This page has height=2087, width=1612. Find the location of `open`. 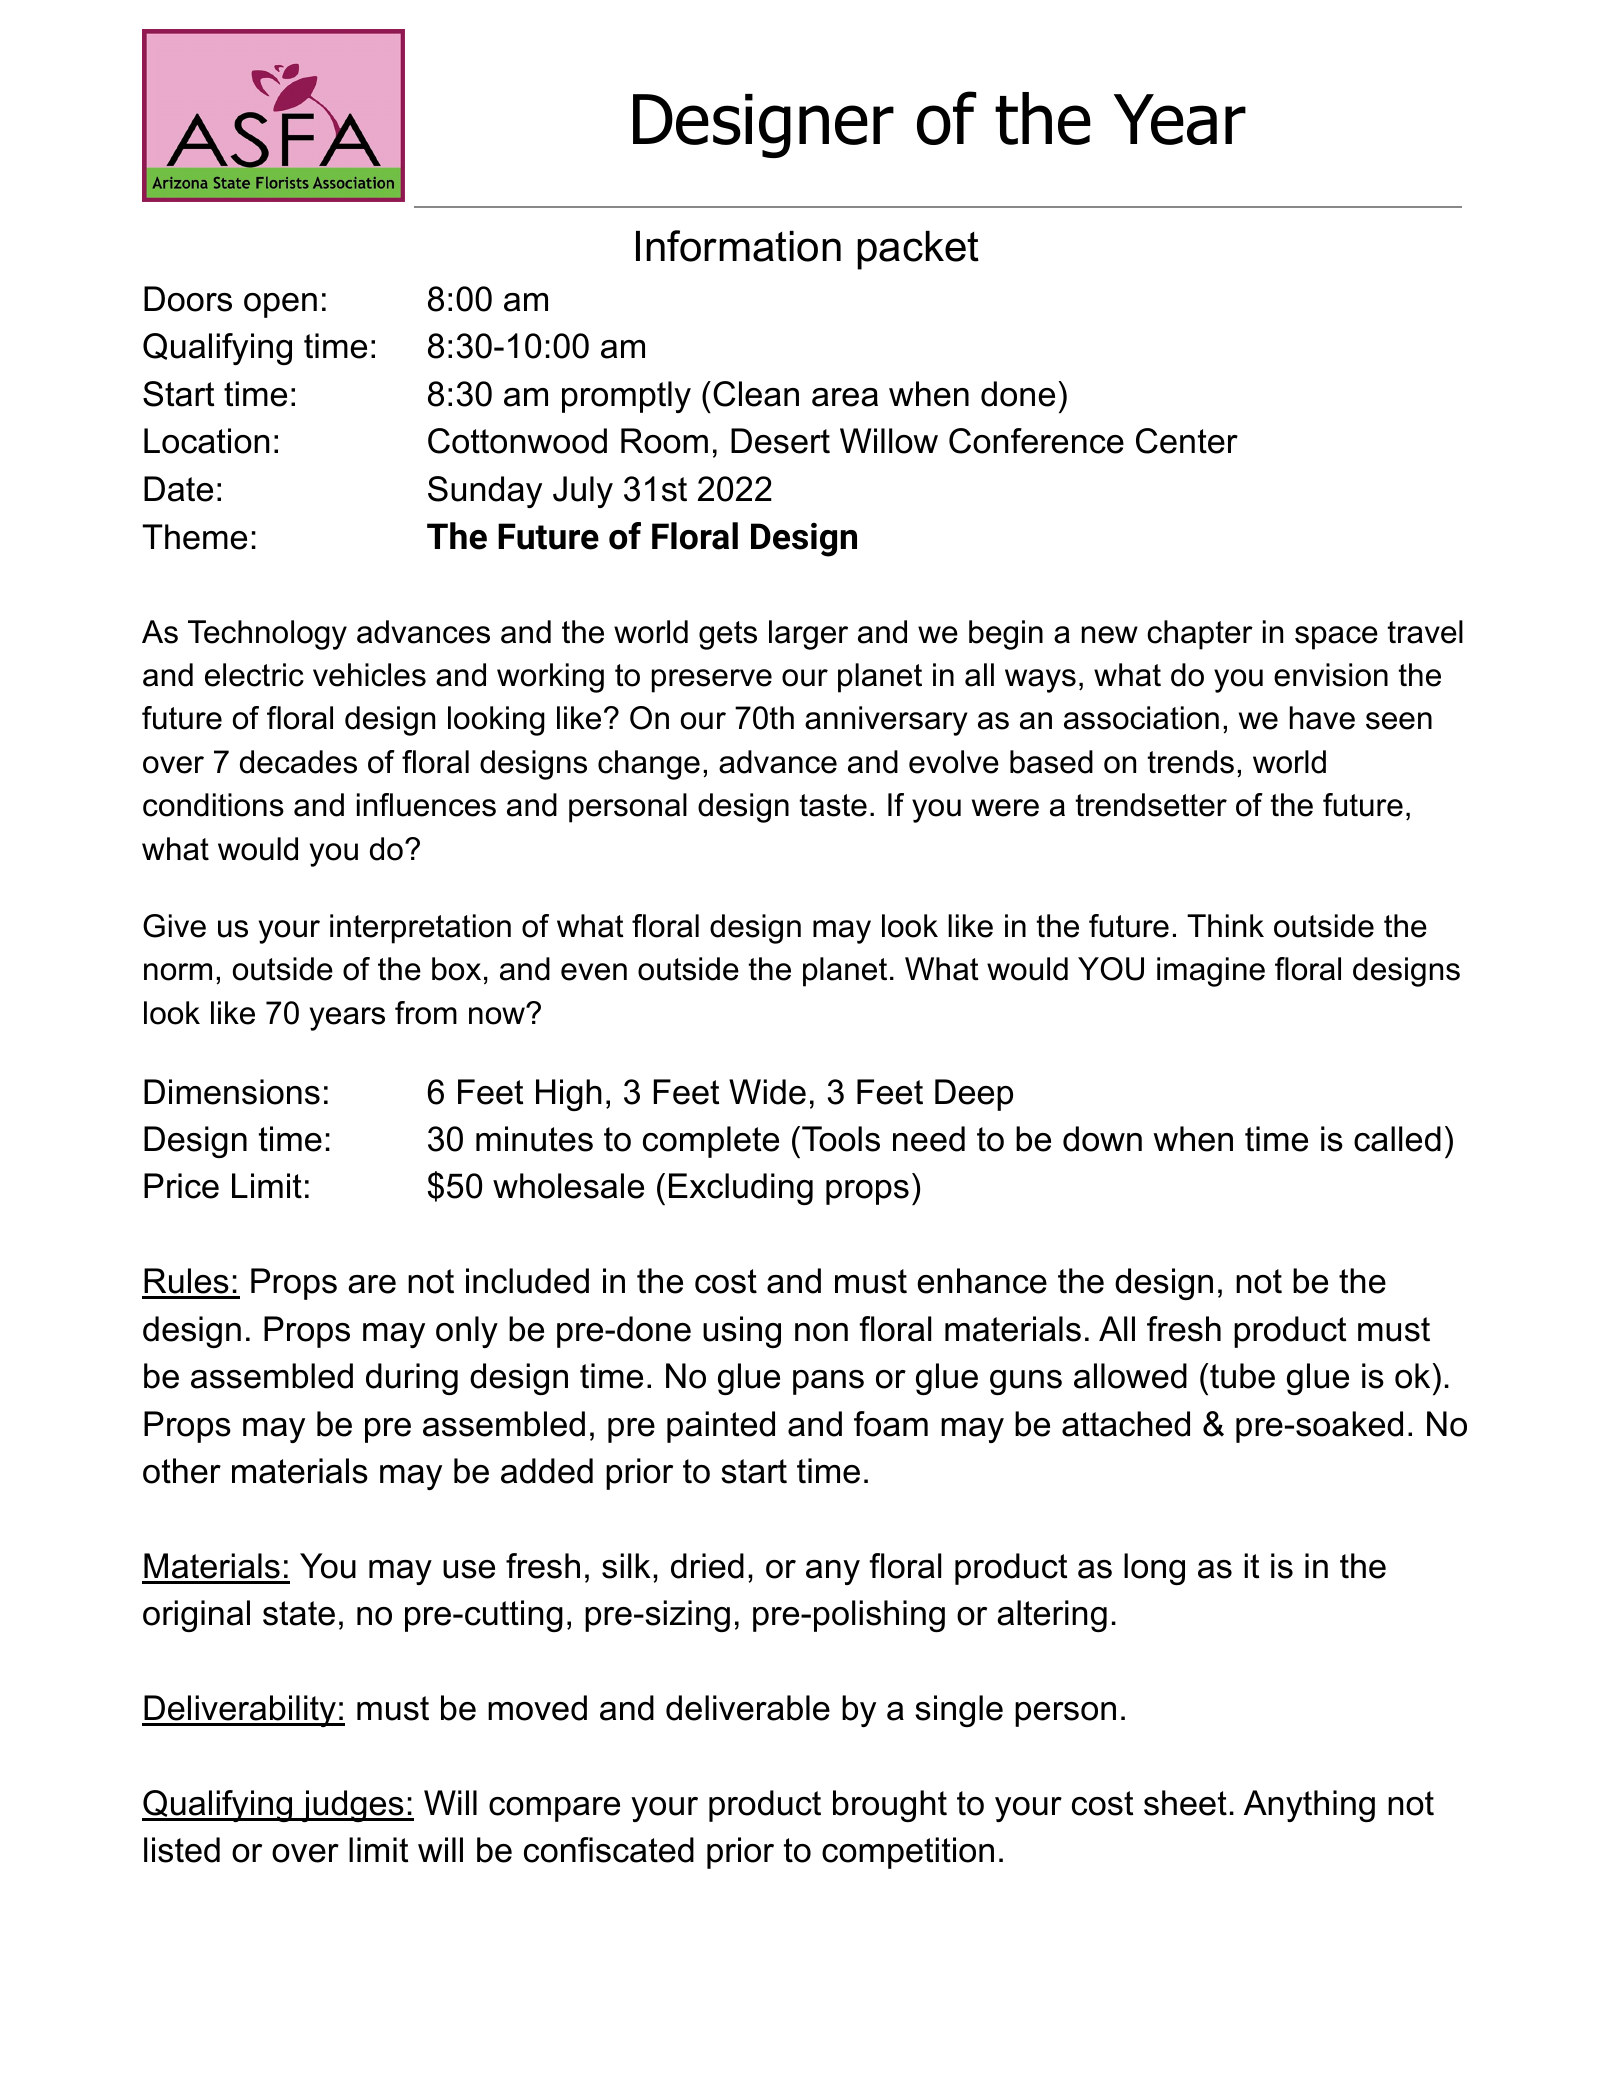

open is located at coordinates (280, 305).
